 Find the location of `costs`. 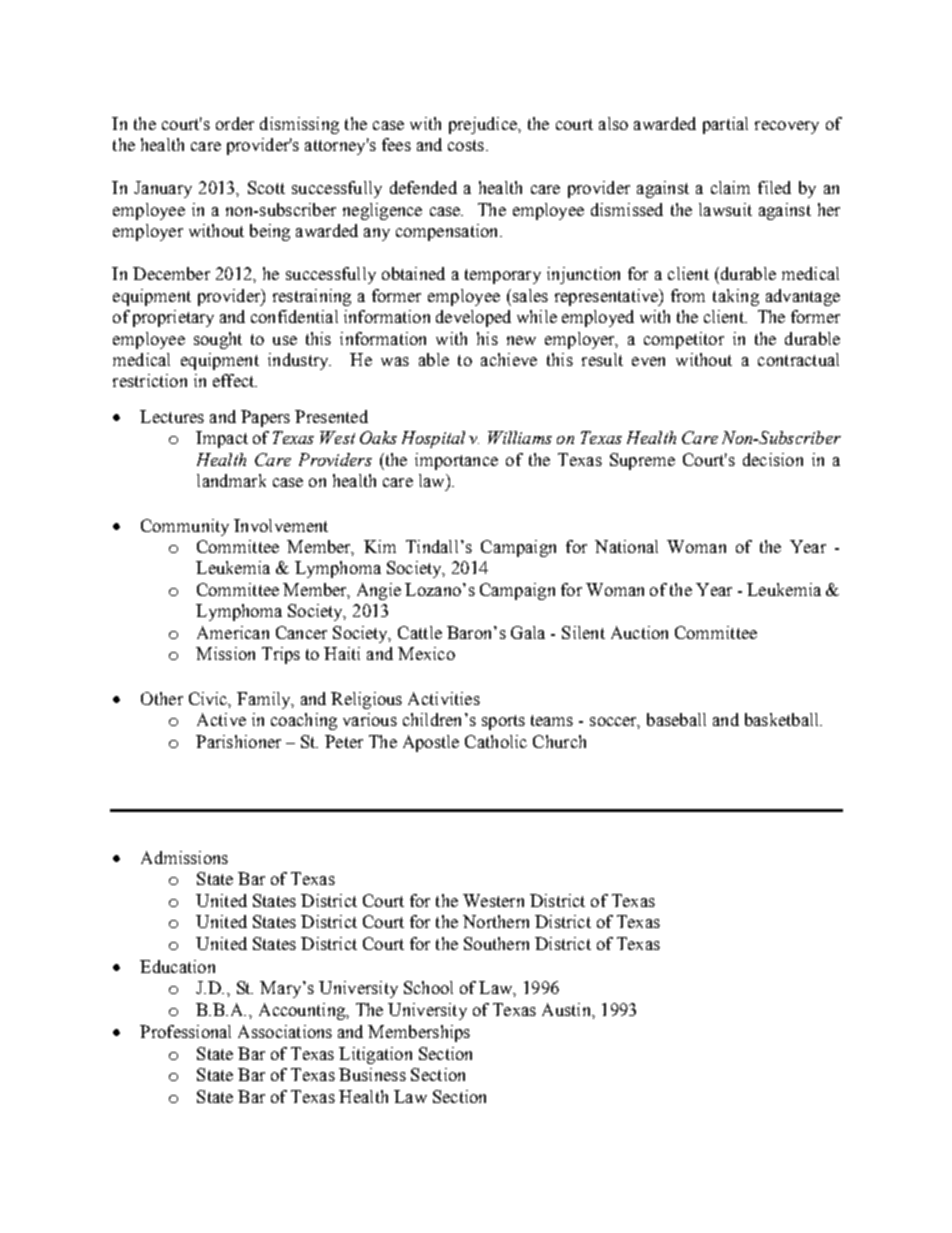

costs is located at coordinates (466, 145).
